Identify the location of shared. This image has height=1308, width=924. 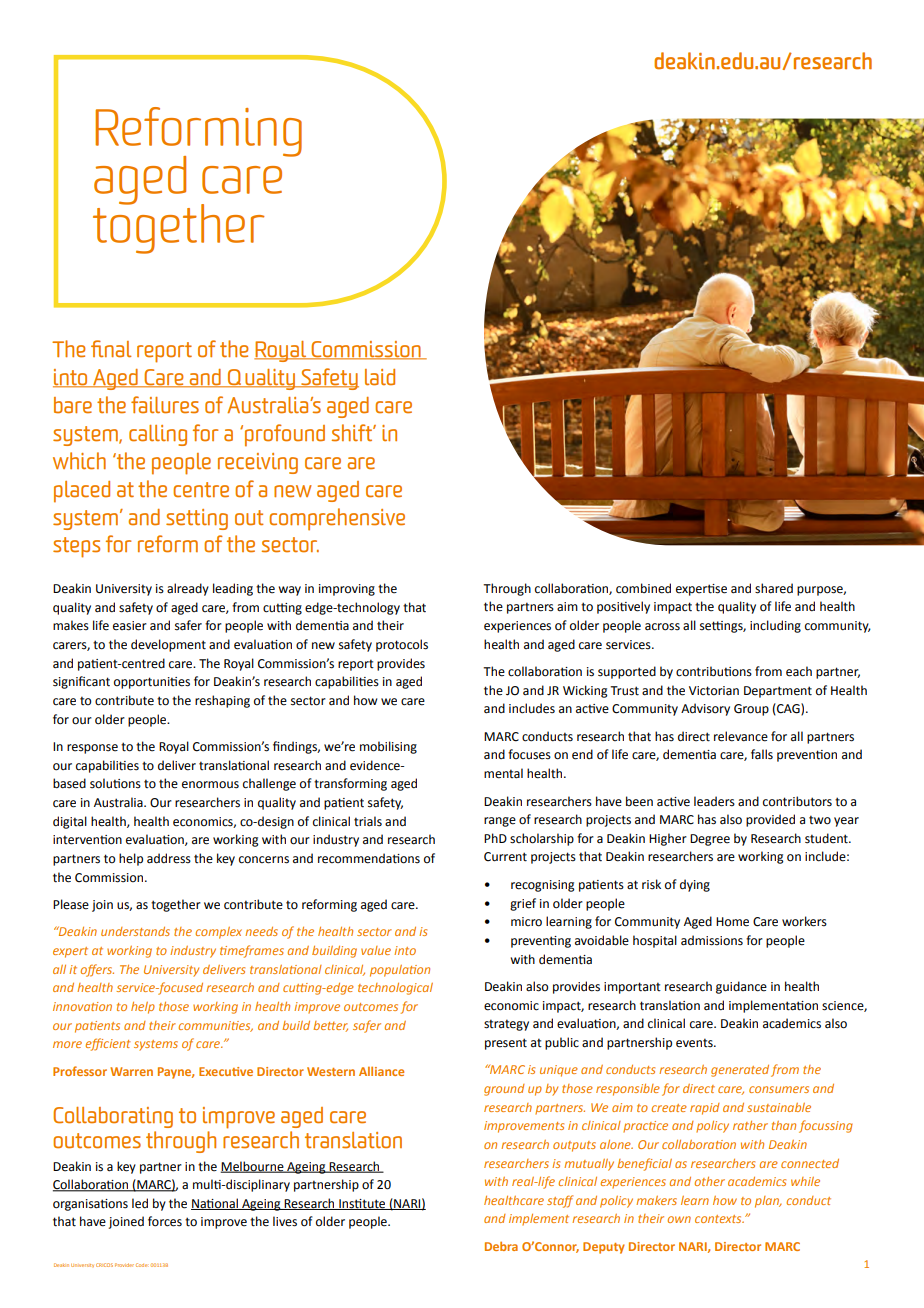
(774, 588).
